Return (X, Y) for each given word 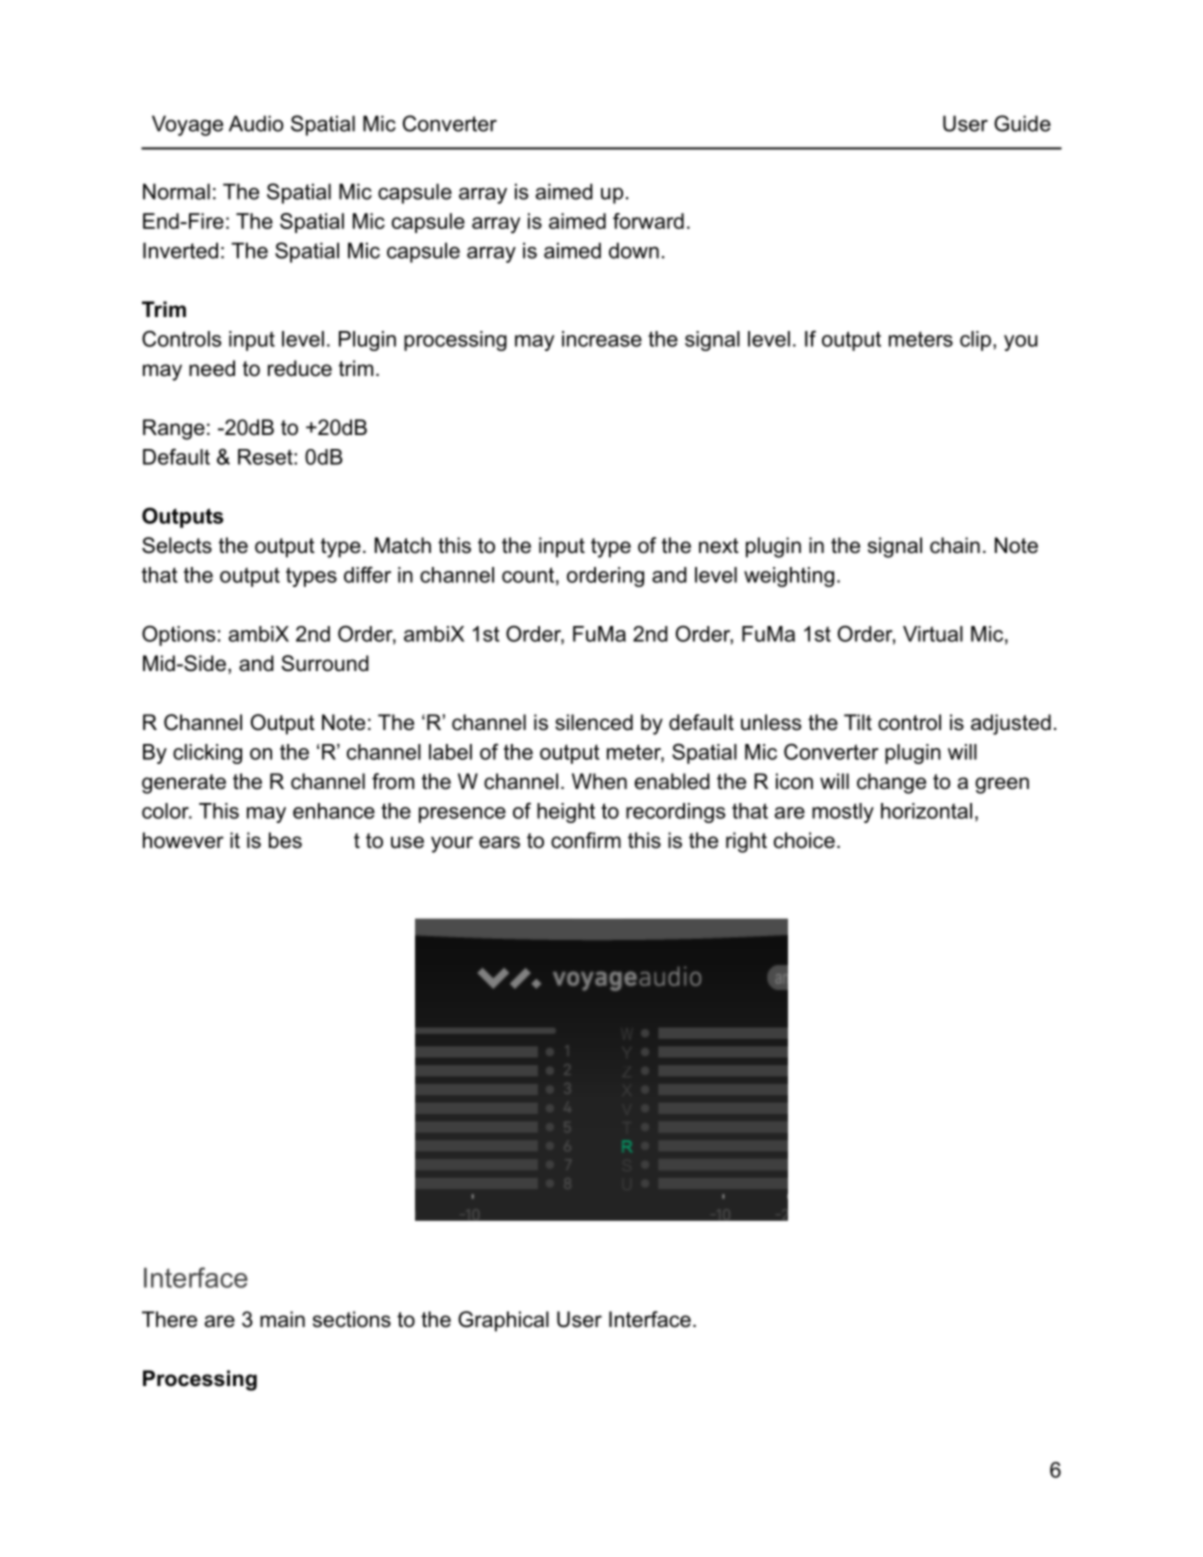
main (282, 1319)
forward (648, 221)
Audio (256, 123)
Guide (1022, 123)
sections (352, 1319)
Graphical (503, 1321)
